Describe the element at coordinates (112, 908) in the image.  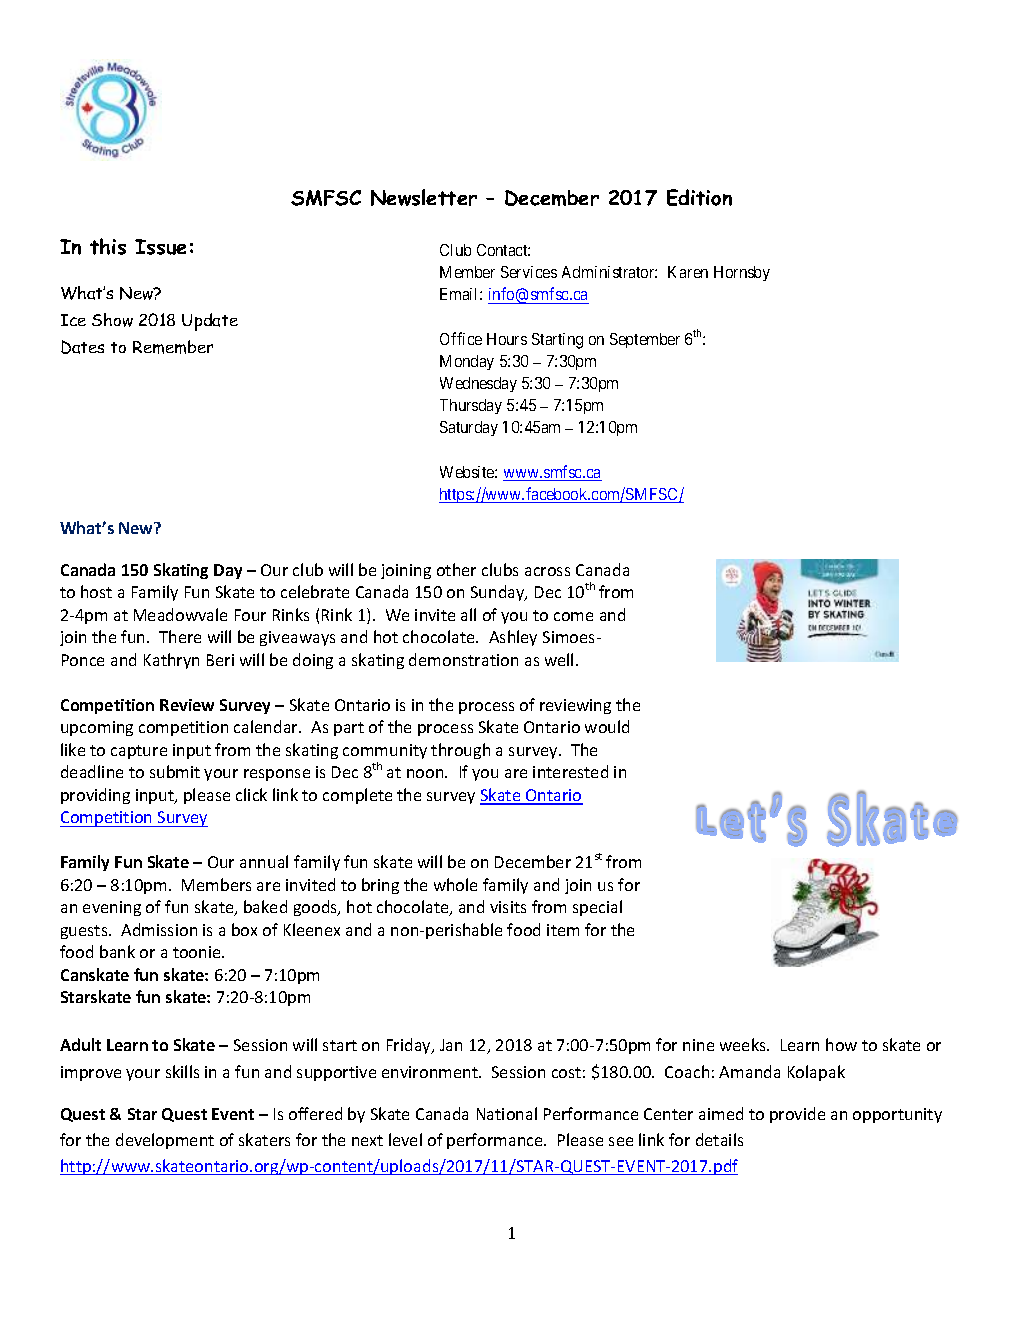
I see `evening` at that location.
